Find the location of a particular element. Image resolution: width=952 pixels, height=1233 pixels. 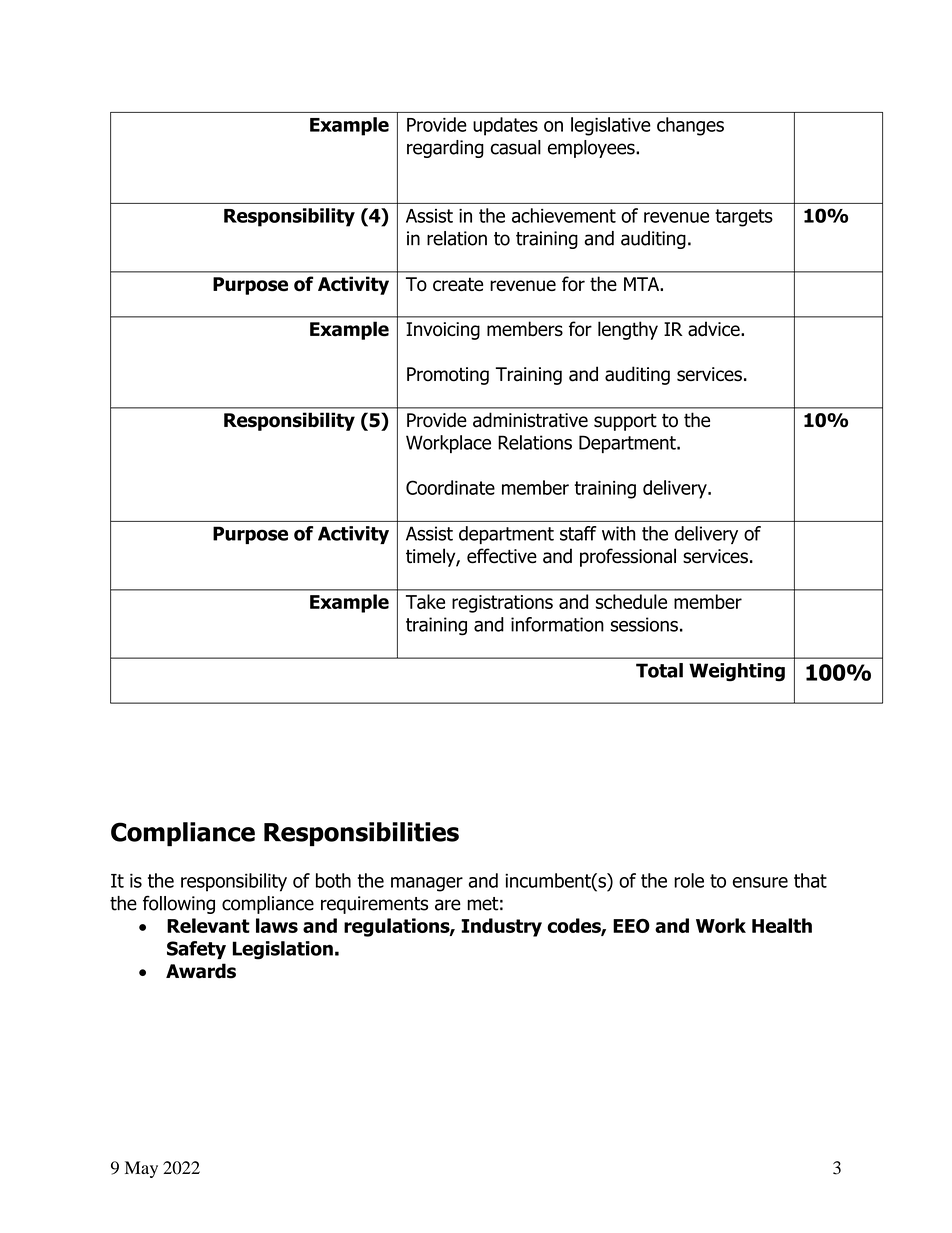

regarding is located at coordinates (445, 149).
